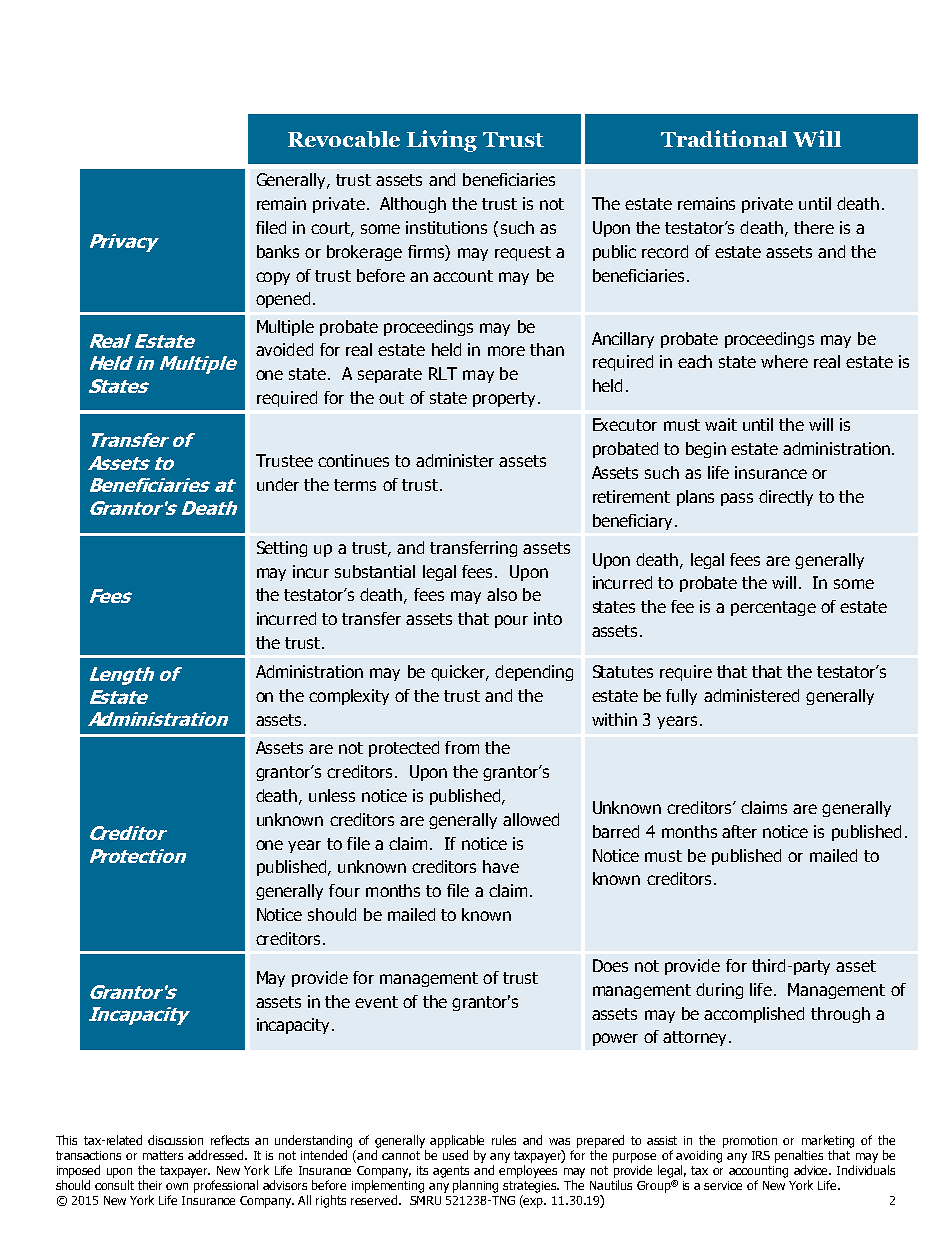 This screenshot has width=952, height=1233. What do you see at coordinates (739, 831) in the screenshot?
I see `after` at bounding box center [739, 831].
